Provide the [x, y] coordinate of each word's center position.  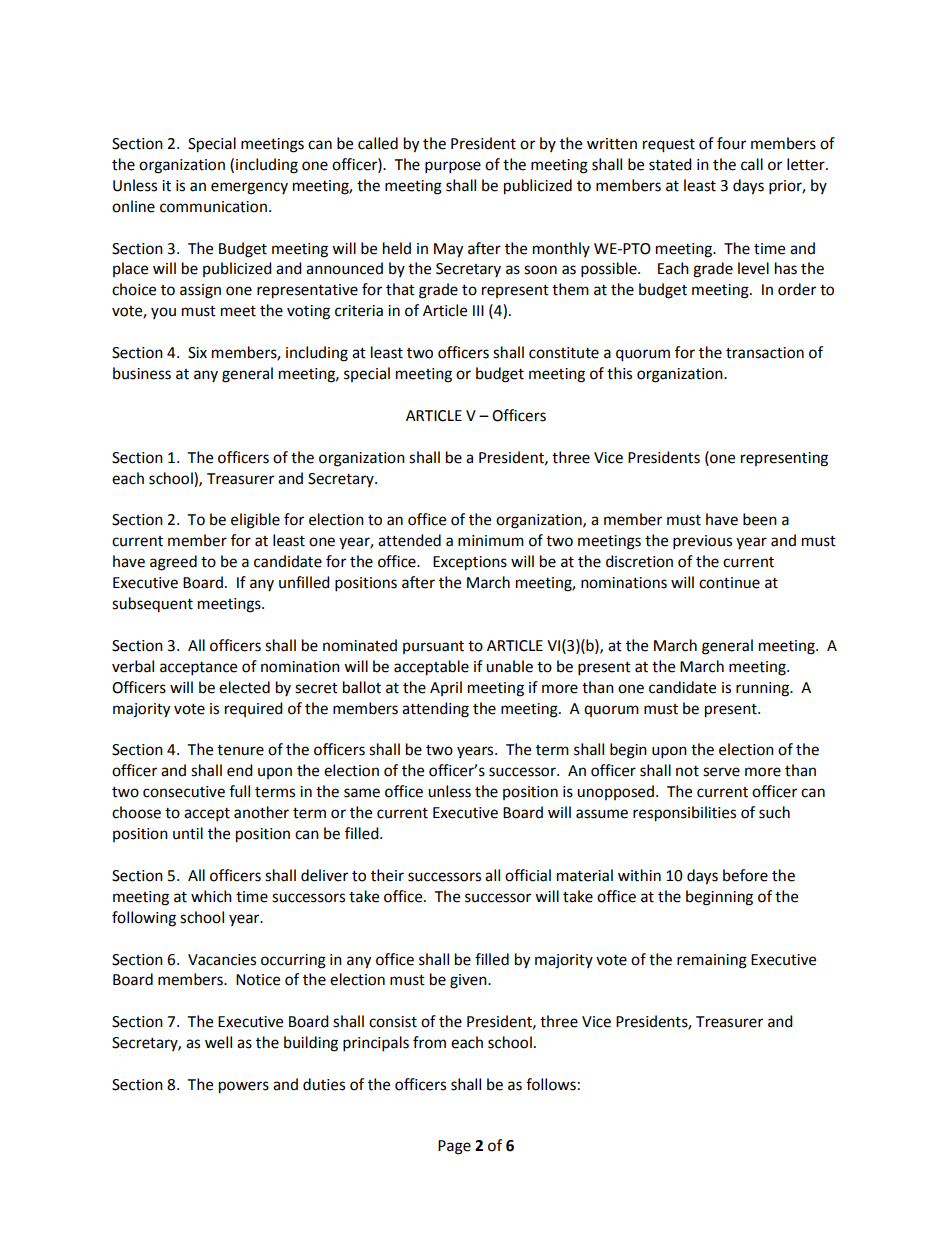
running [763, 689]
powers [244, 1087]
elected [244, 687]
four [731, 143]
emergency [249, 188]
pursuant [433, 647]
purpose [453, 167]
